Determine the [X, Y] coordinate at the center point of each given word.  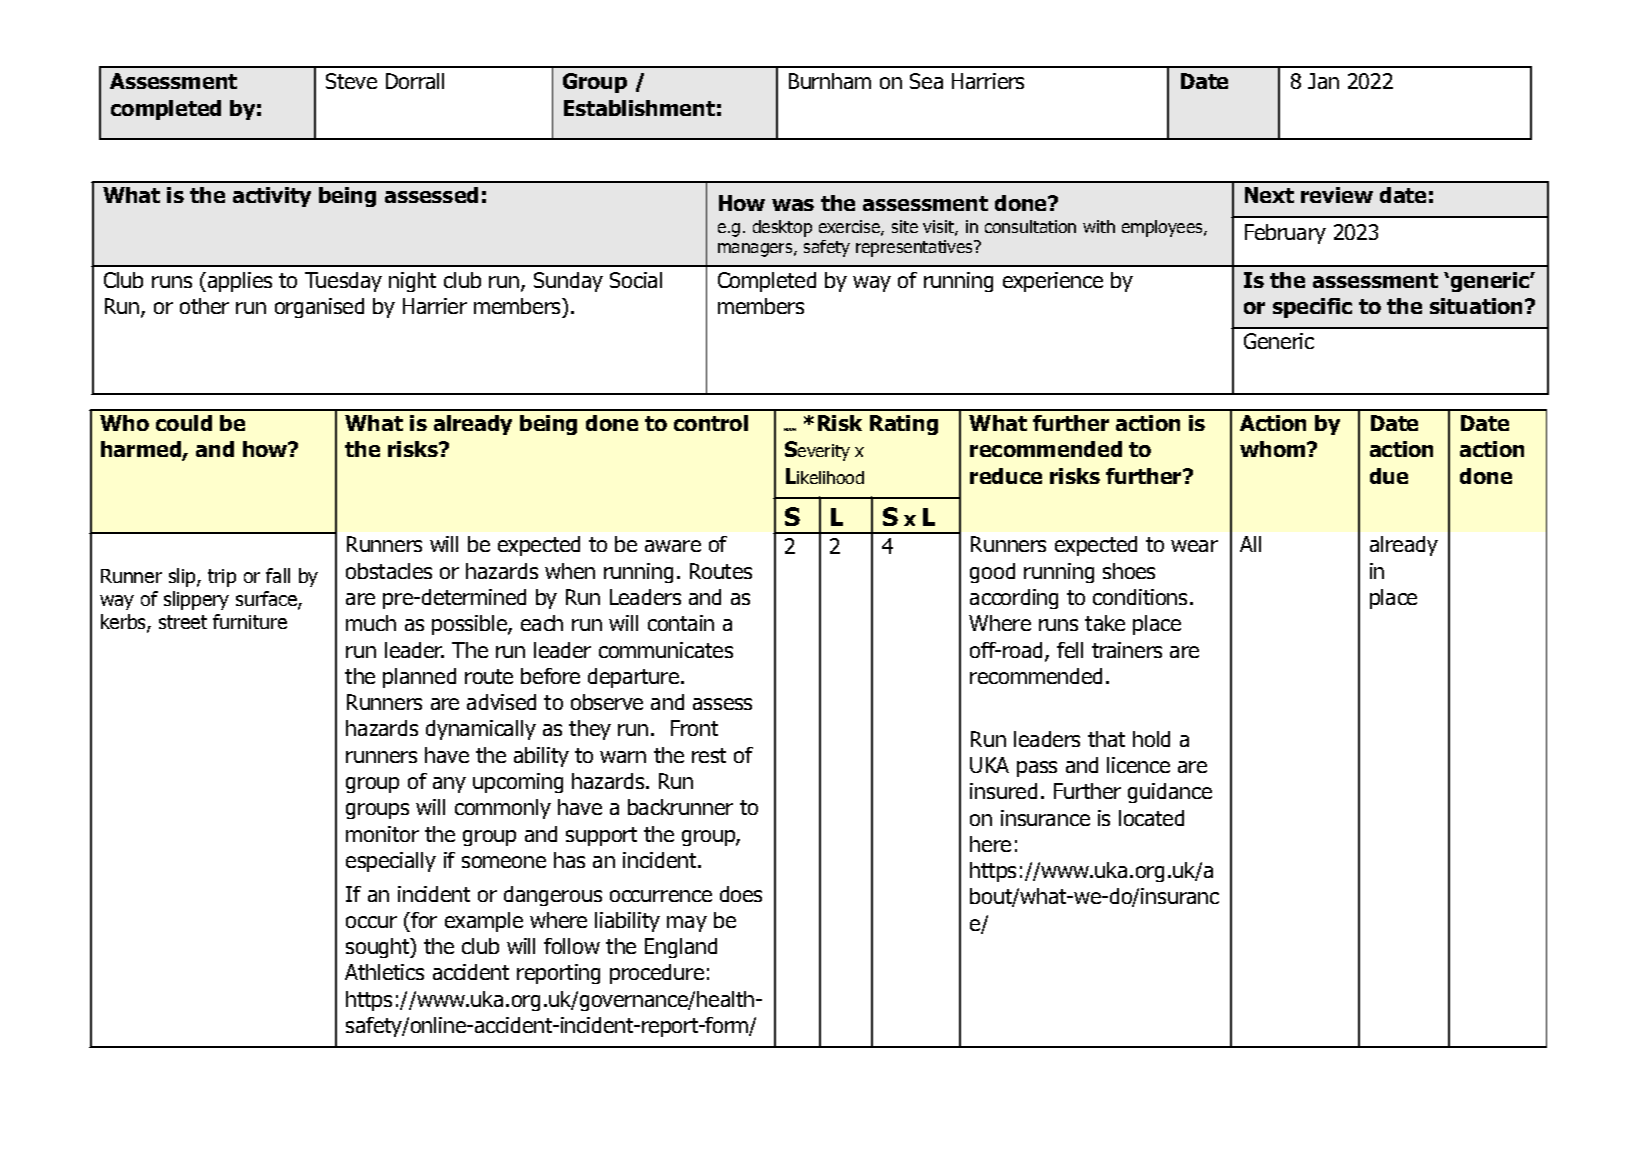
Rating [904, 425]
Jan [1323, 81]
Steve [351, 81]
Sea [926, 81]
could [184, 423]
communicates [666, 650]
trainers [1127, 650]
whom [1274, 449]
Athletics [384, 972]
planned [419, 678]
